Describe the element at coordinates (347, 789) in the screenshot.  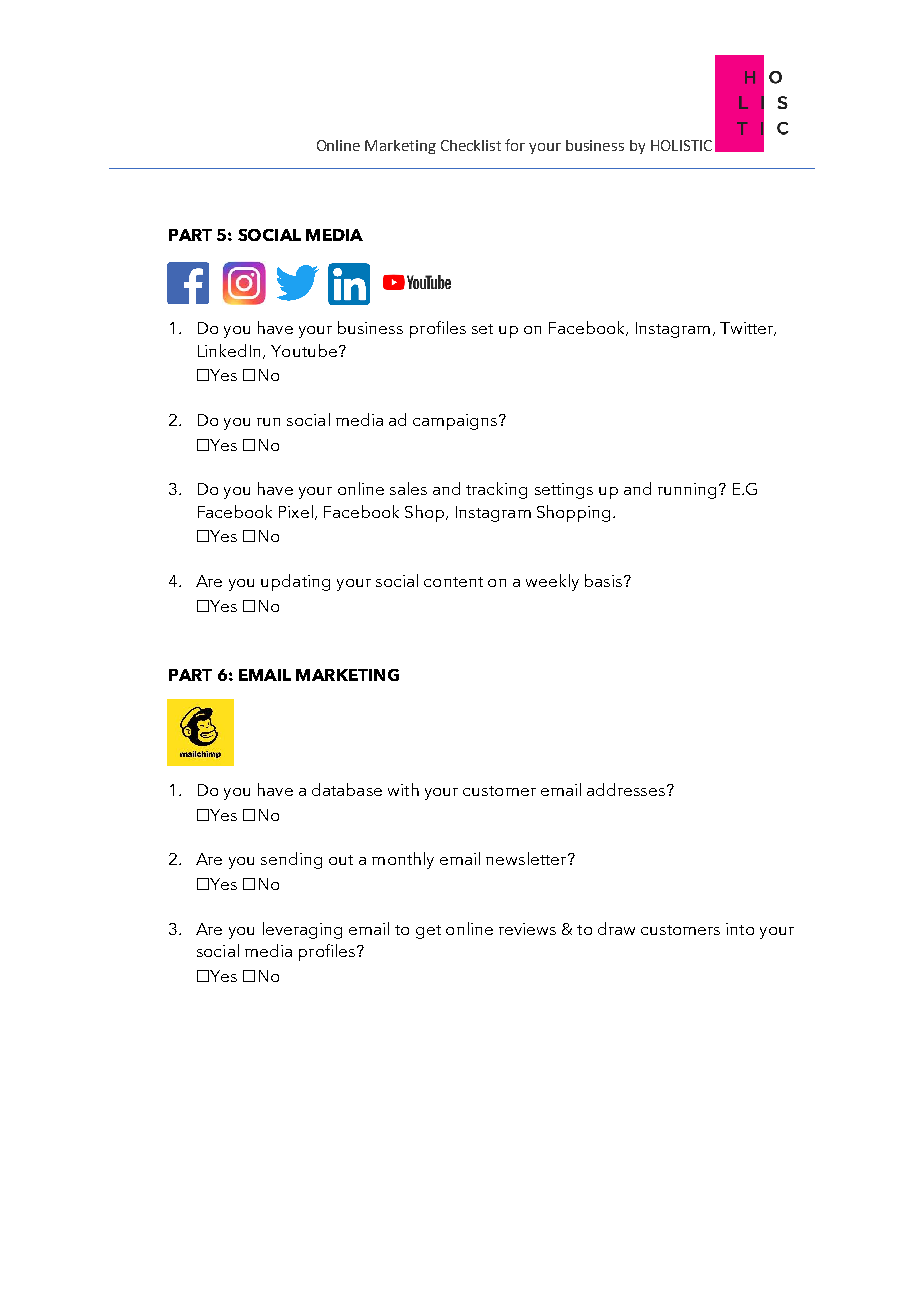
I see `database` at that location.
